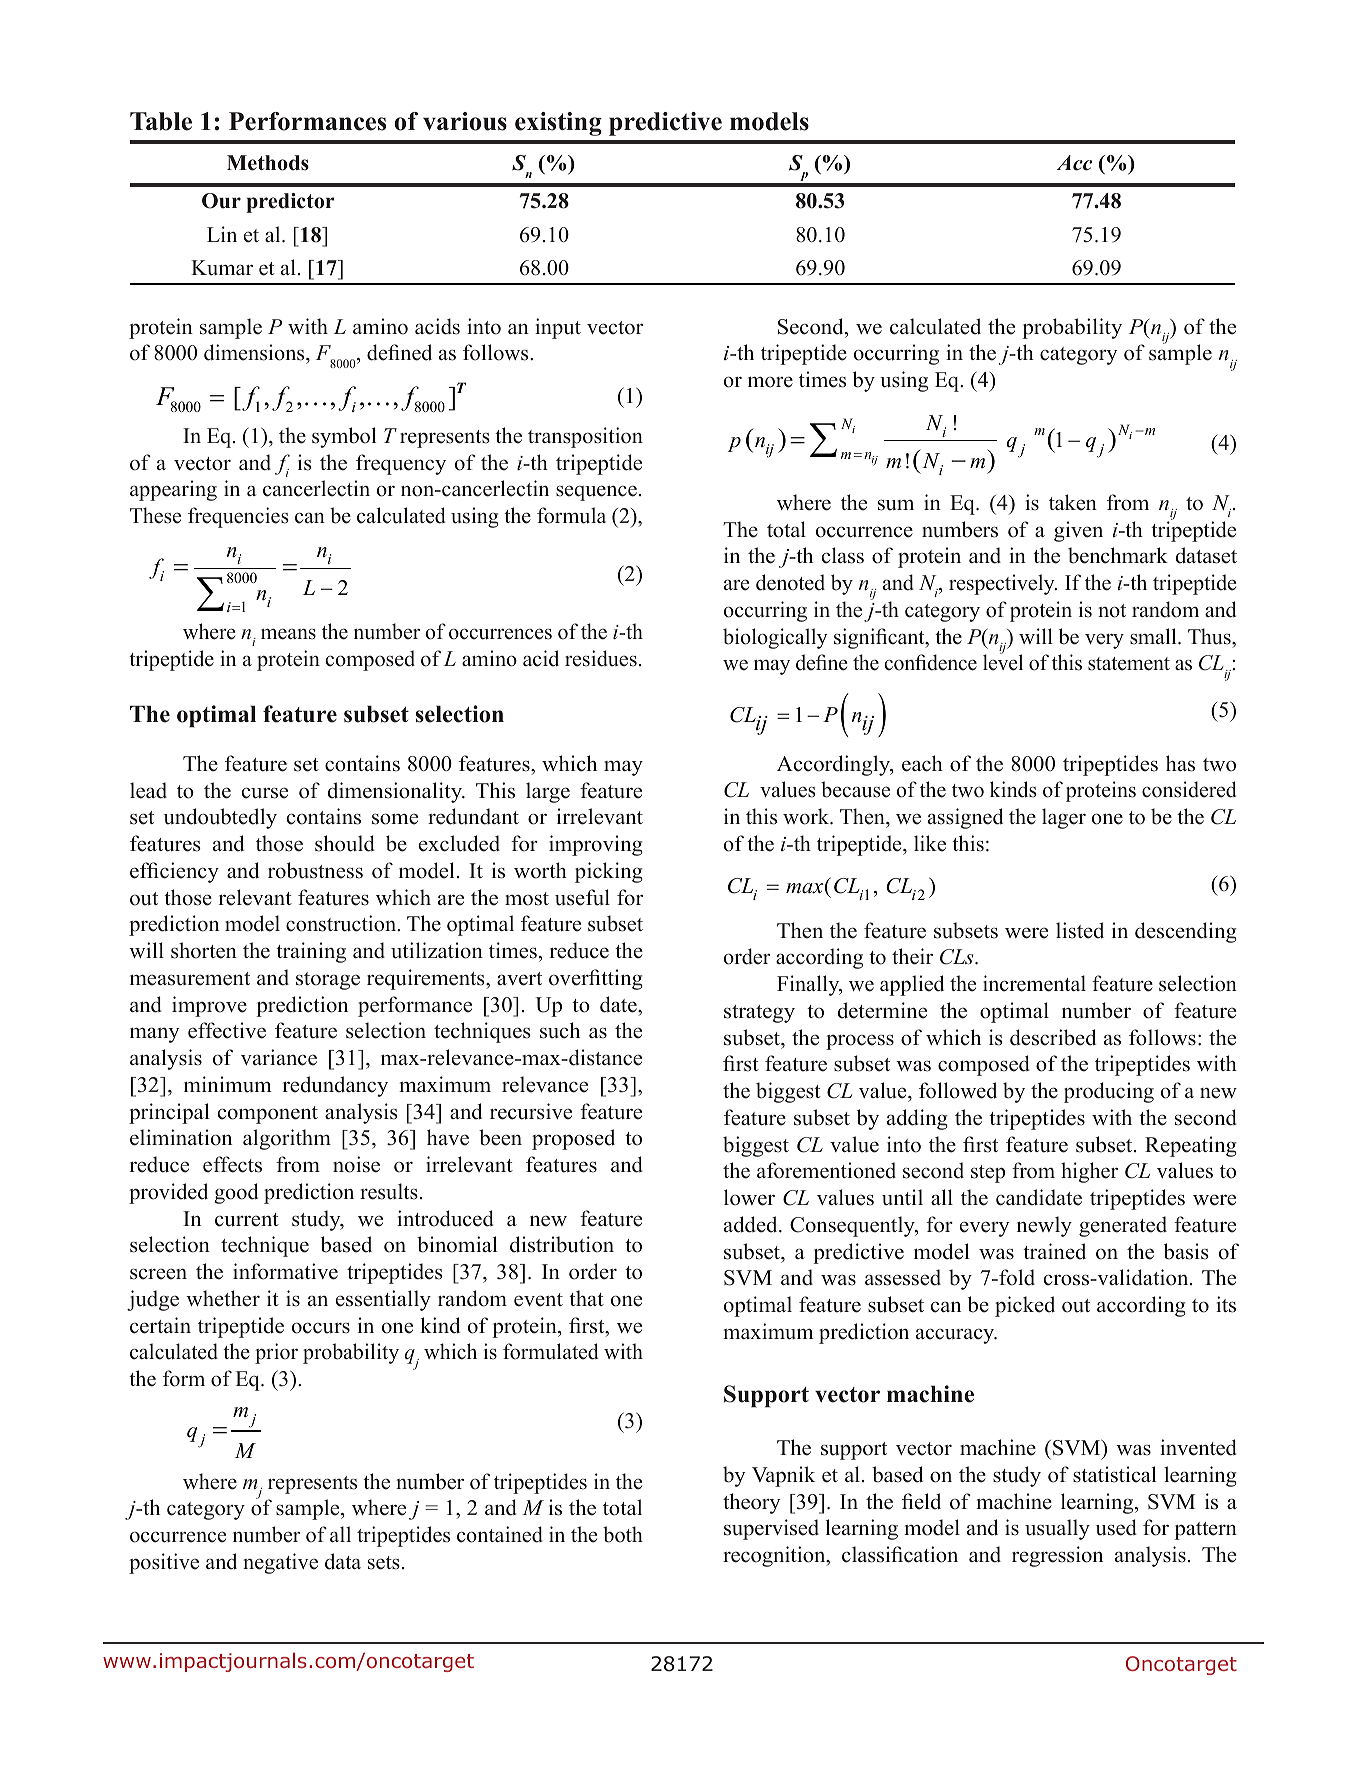 This screenshot has height=1765, width=1364. What do you see at coordinates (1064, 818) in the screenshot?
I see `lager` at bounding box center [1064, 818].
